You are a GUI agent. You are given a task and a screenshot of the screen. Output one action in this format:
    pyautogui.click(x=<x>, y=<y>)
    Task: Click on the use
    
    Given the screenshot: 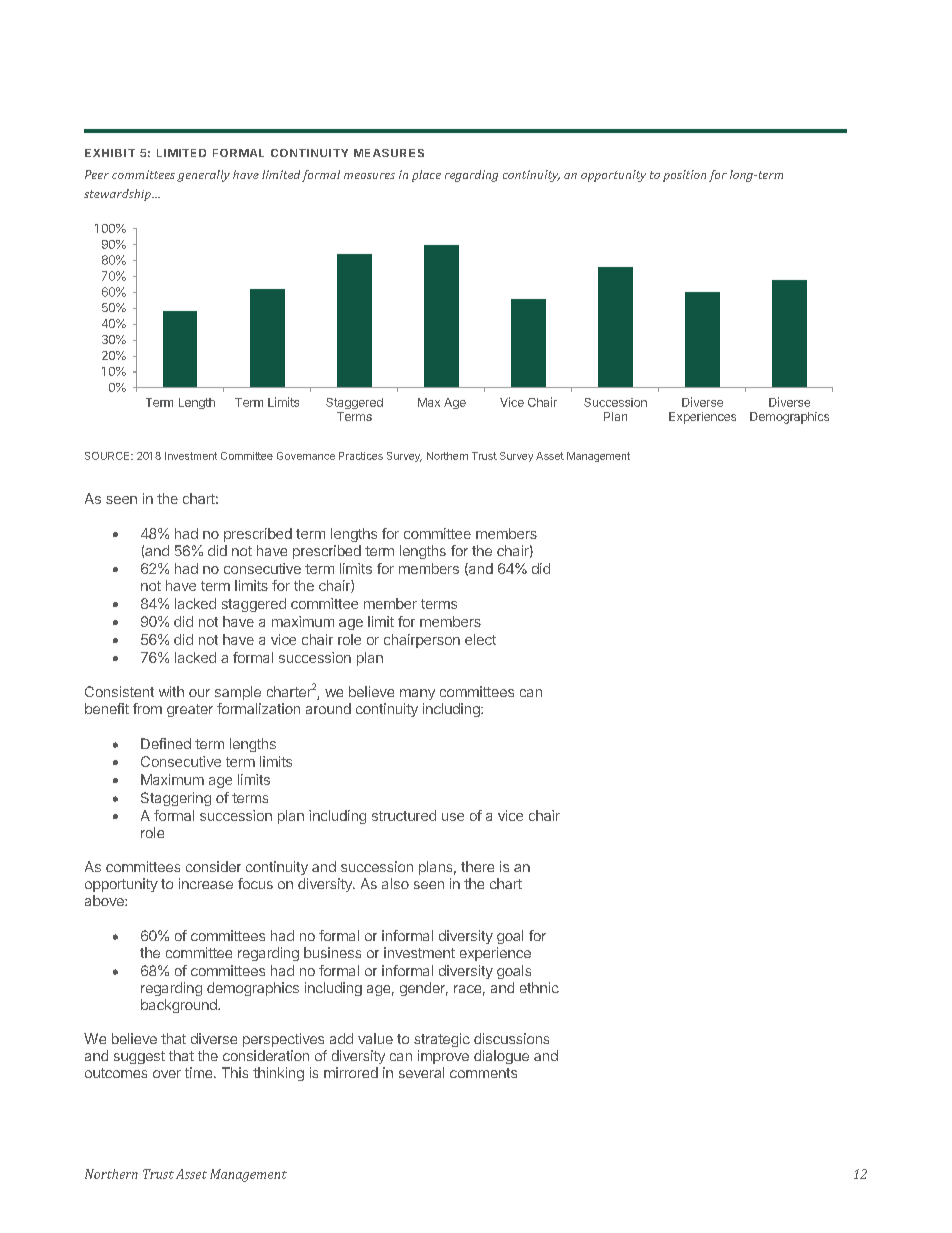 What is the action you would take?
    pyautogui.click(x=453, y=817)
